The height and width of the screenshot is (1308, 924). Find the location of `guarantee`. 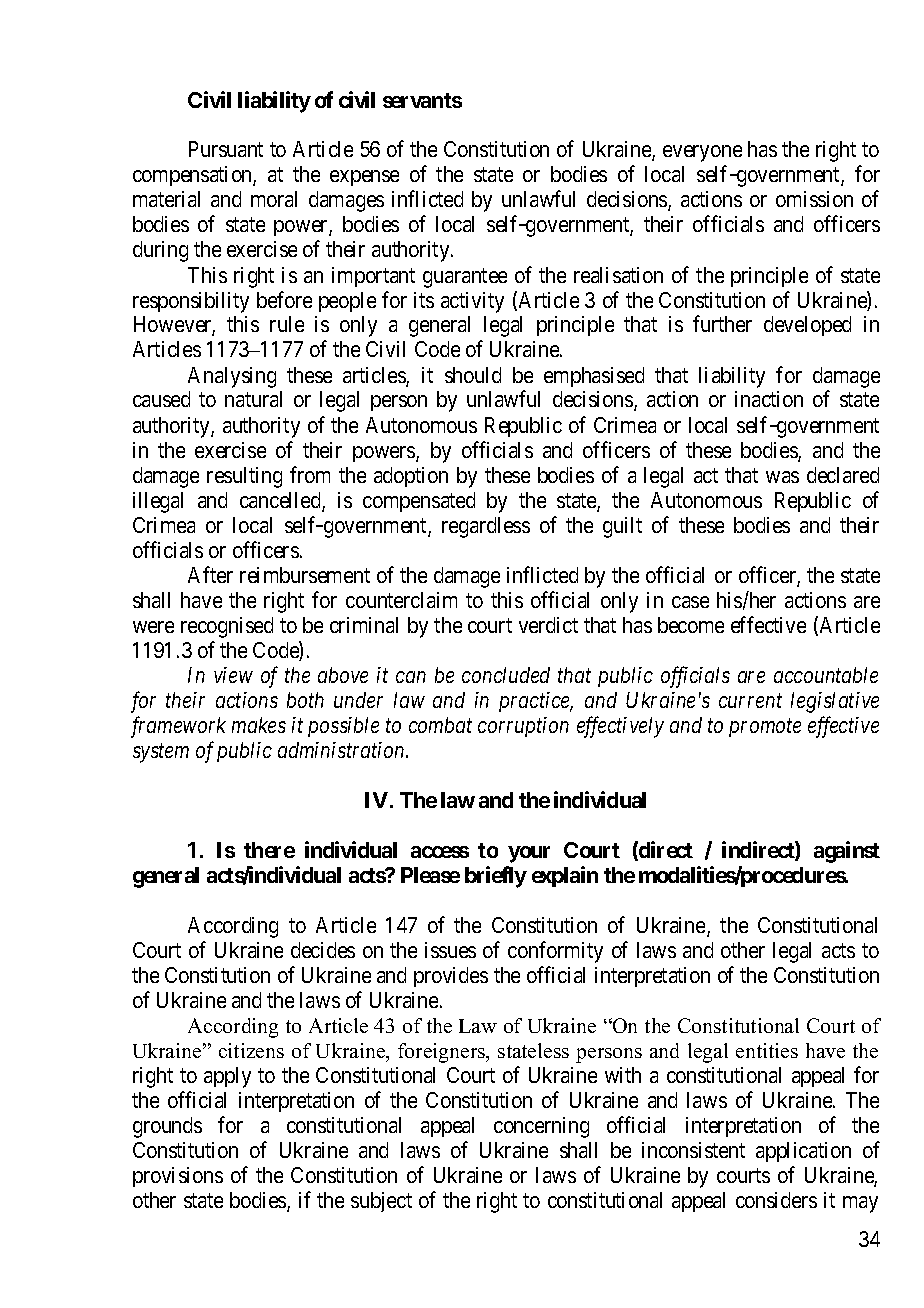

guarantee is located at coordinates (465, 278).
